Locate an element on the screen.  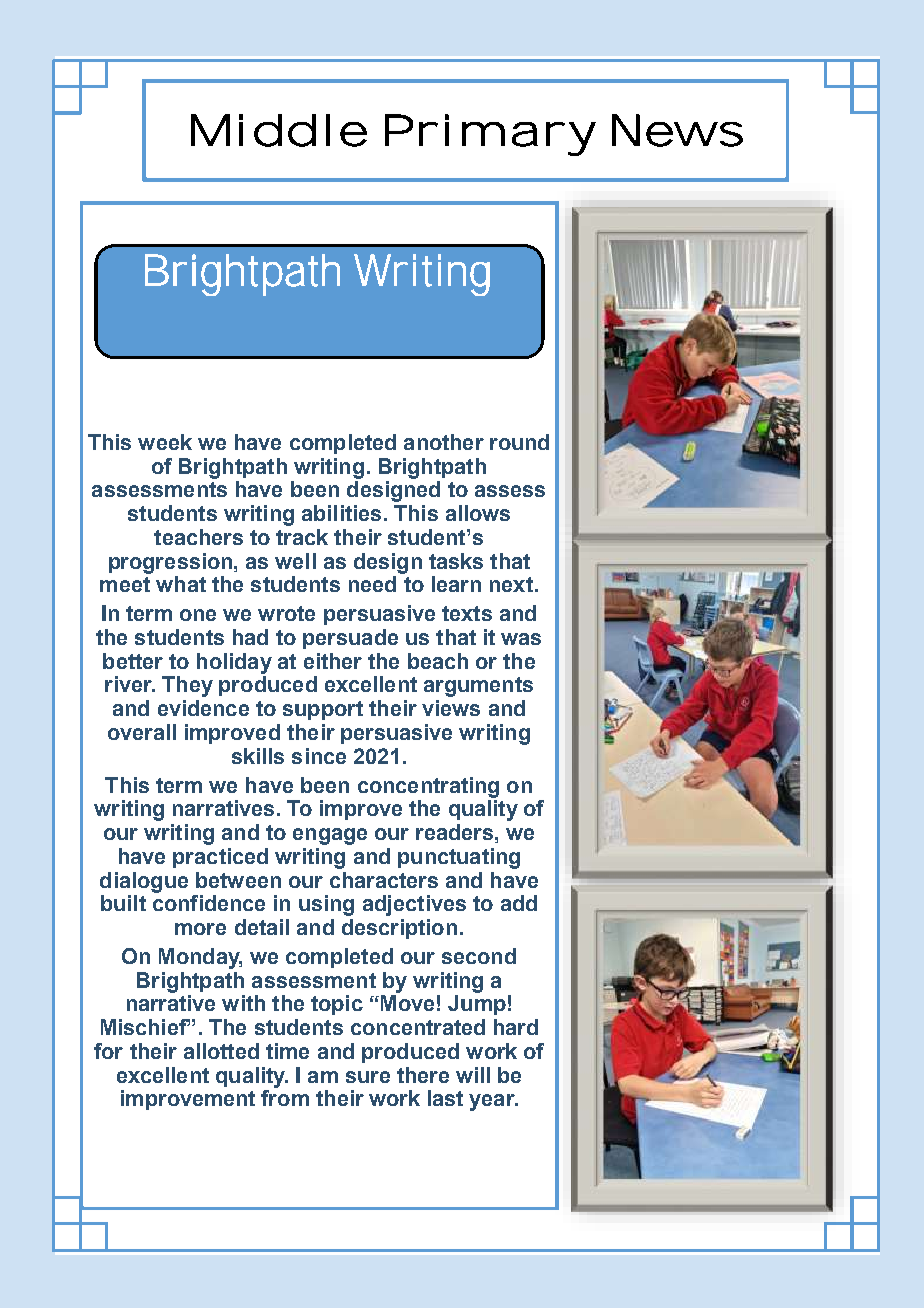
either is located at coordinates (333, 661).
